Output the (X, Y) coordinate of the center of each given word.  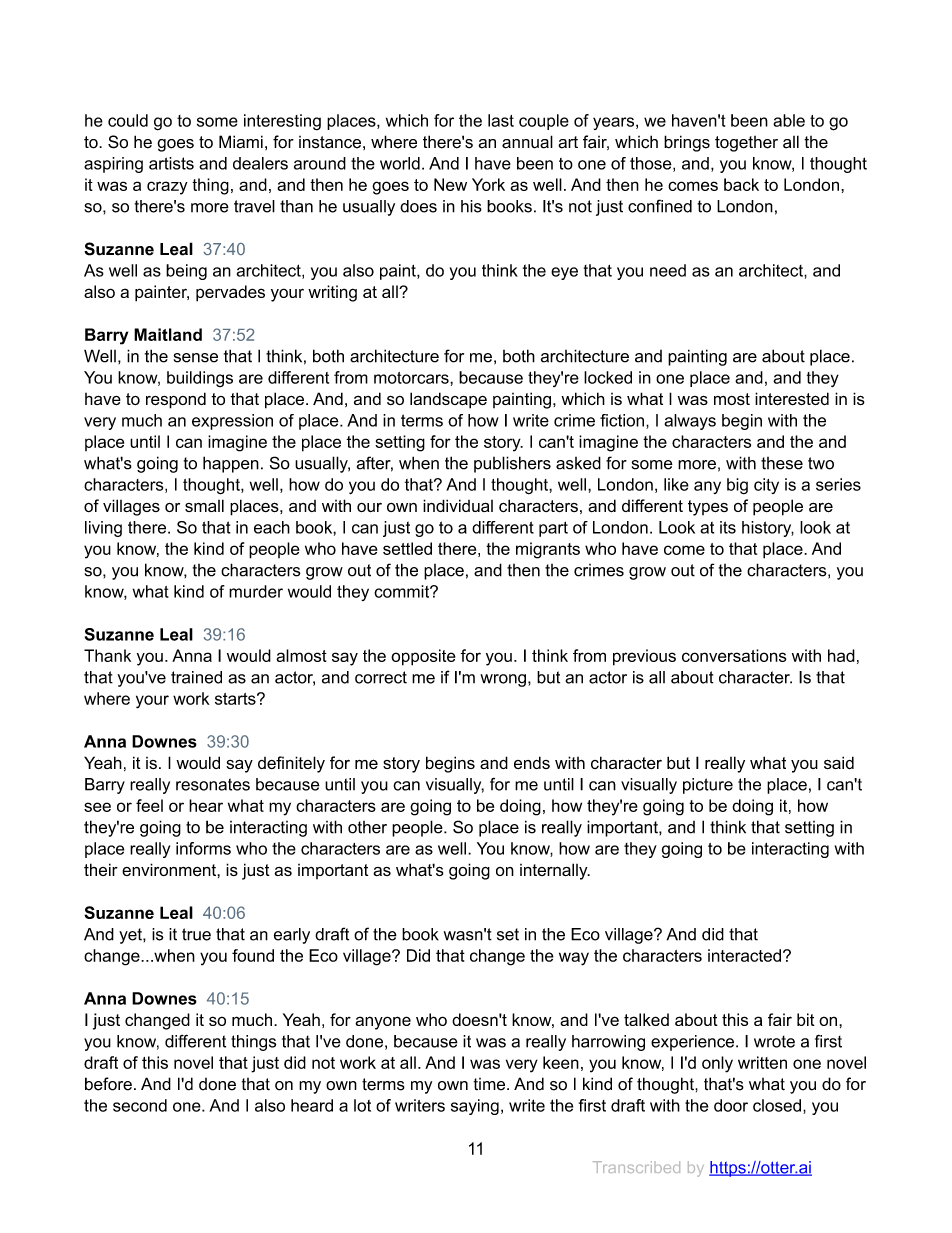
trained (196, 677)
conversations (734, 655)
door (731, 1105)
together (746, 144)
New (450, 184)
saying (475, 1107)
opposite (423, 657)
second (140, 1105)
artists (171, 163)
